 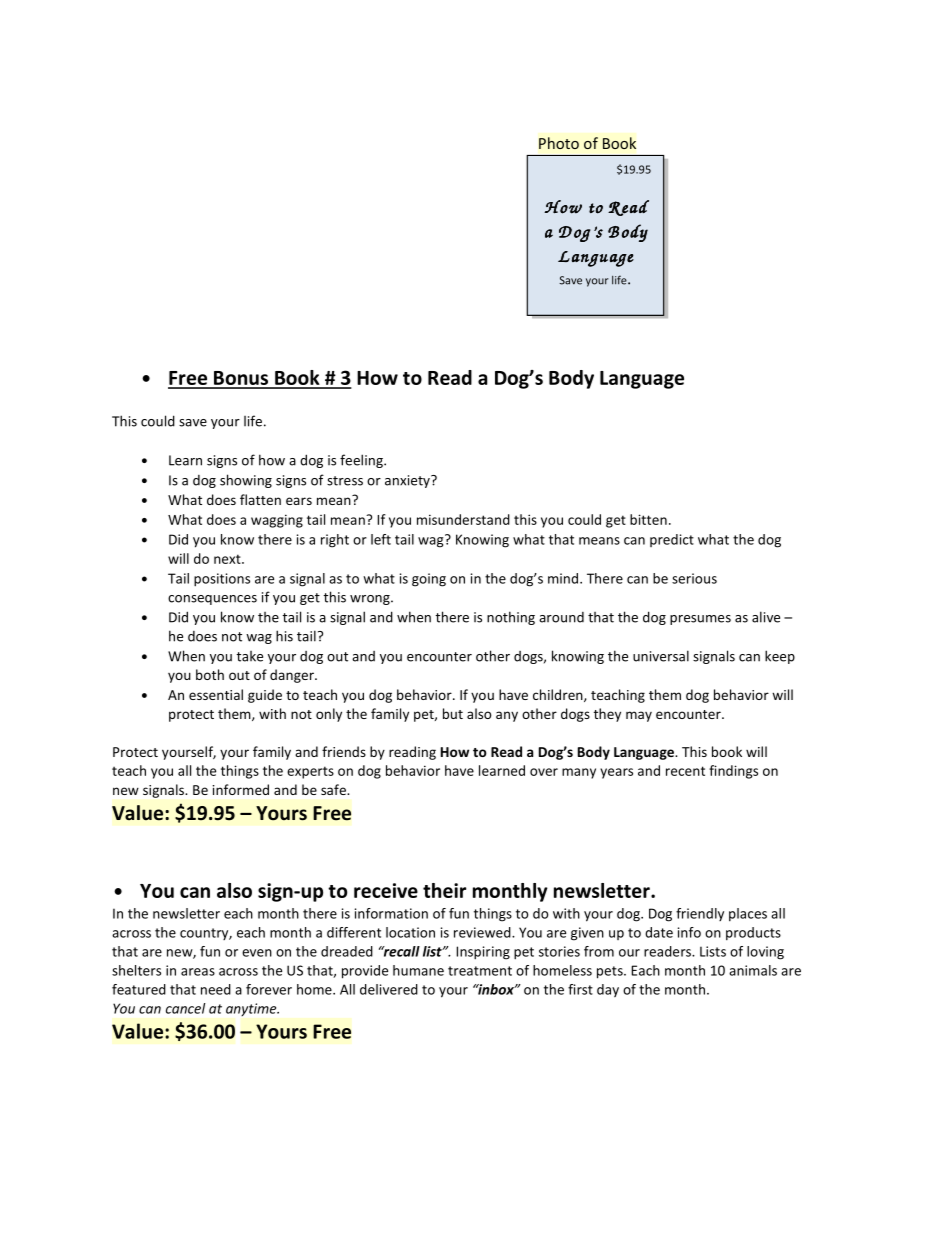 I want to click on treatment, so click(x=480, y=971).
